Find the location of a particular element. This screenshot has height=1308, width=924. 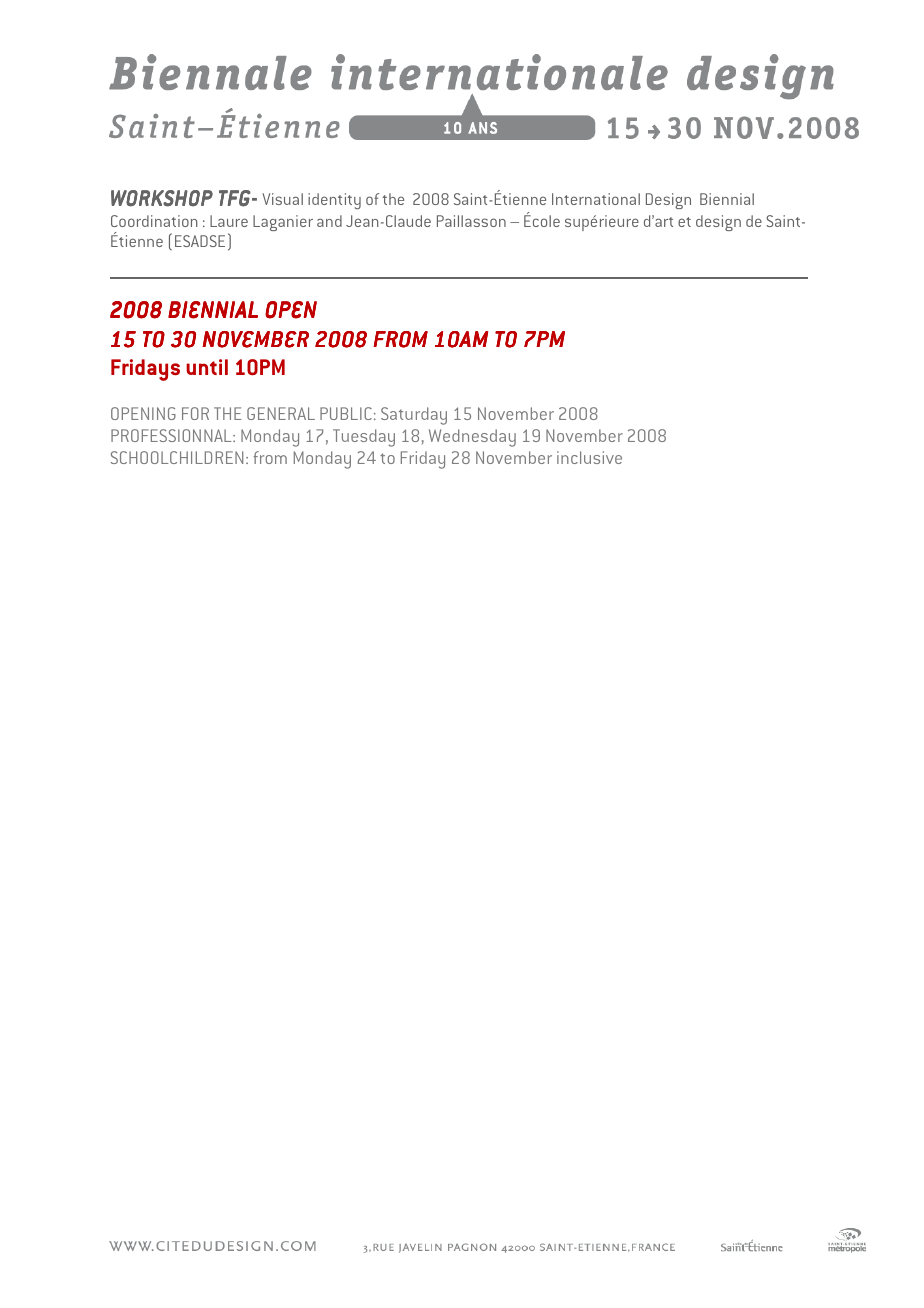

Saturday is located at coordinates (414, 416).
